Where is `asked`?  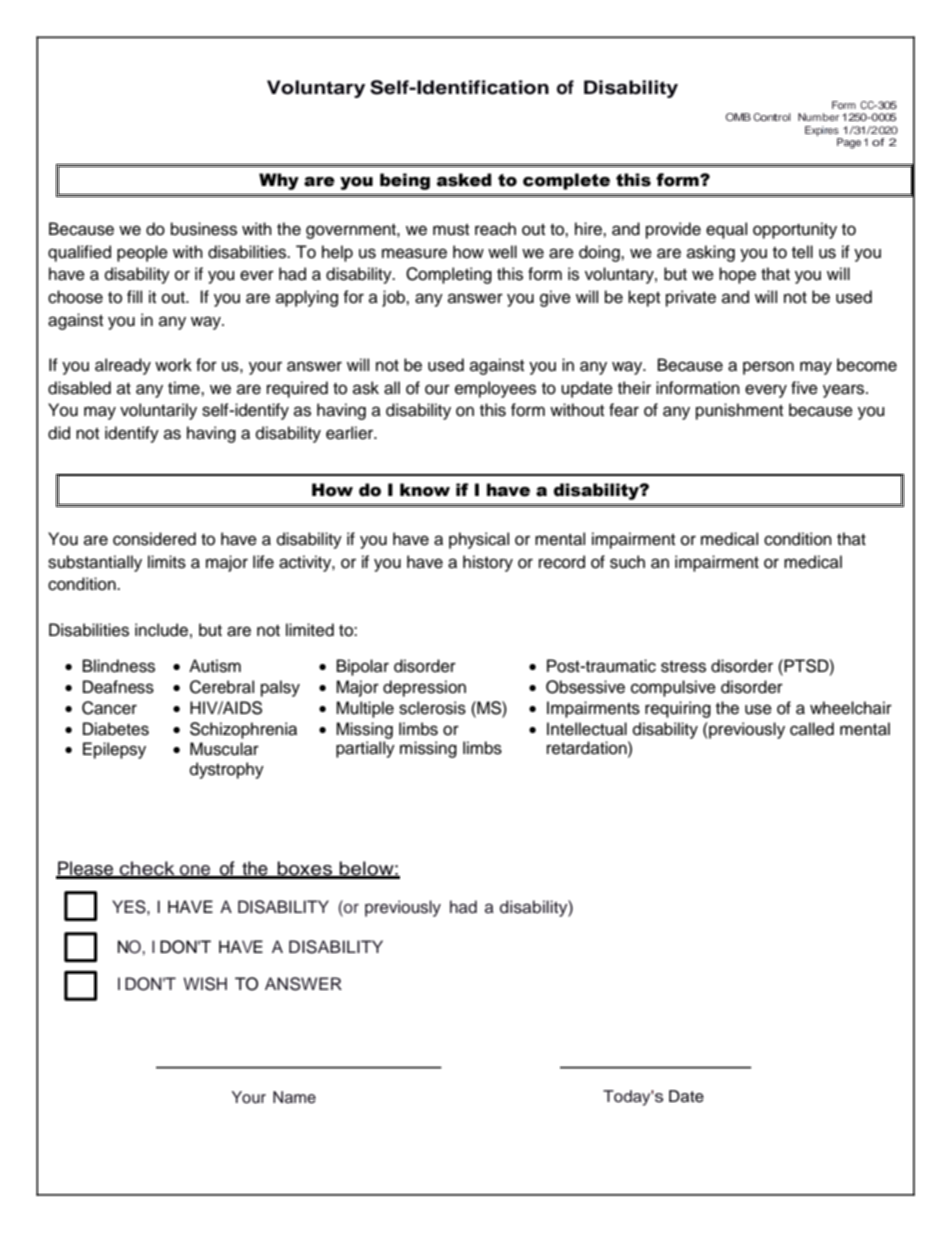
asked is located at coordinates (464, 180).
